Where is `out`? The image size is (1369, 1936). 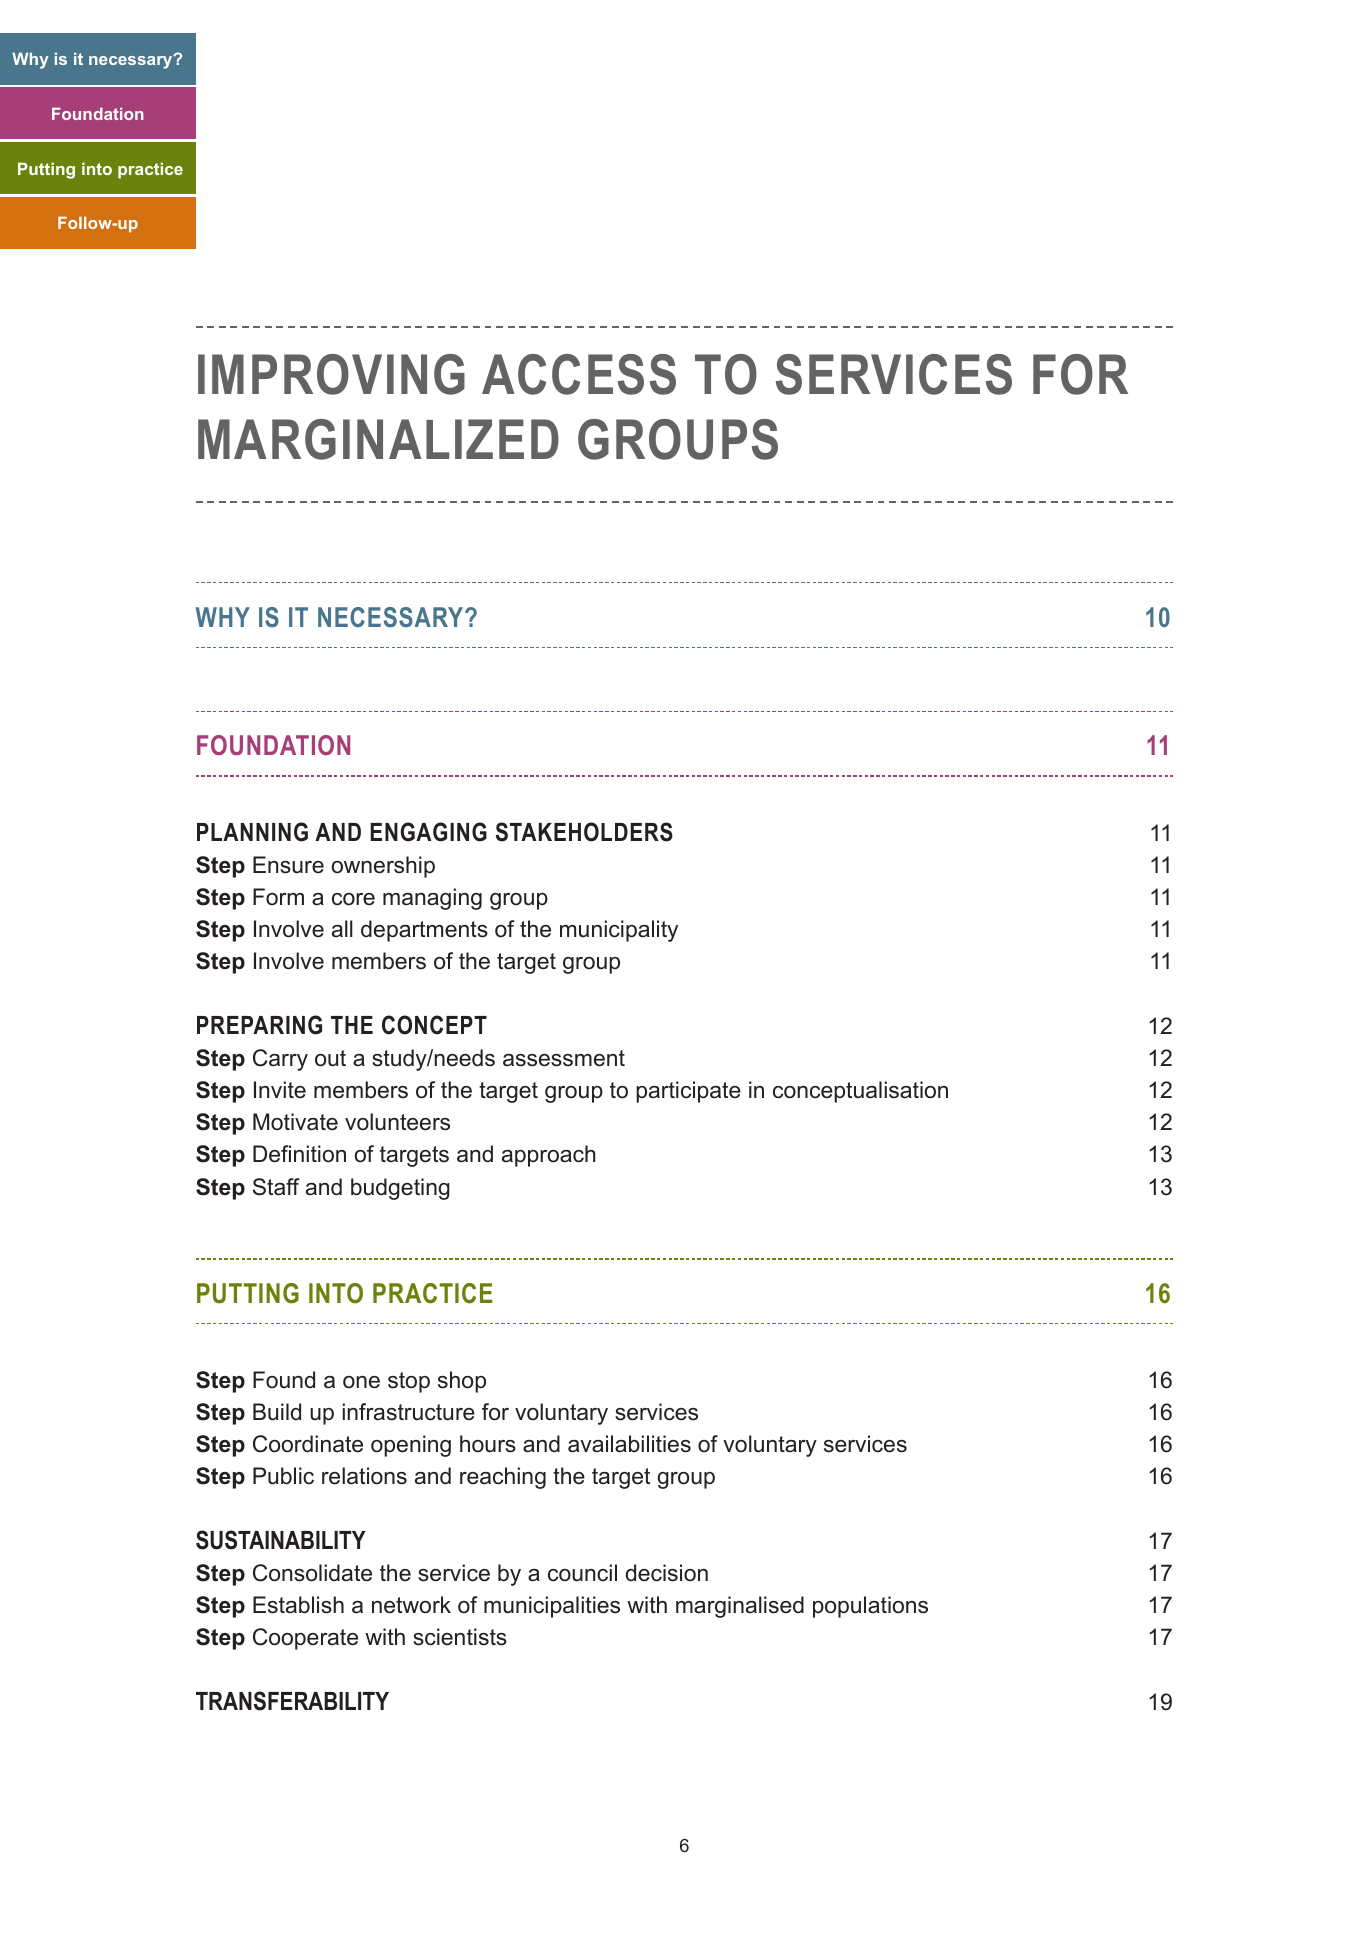 out is located at coordinates (330, 1058).
